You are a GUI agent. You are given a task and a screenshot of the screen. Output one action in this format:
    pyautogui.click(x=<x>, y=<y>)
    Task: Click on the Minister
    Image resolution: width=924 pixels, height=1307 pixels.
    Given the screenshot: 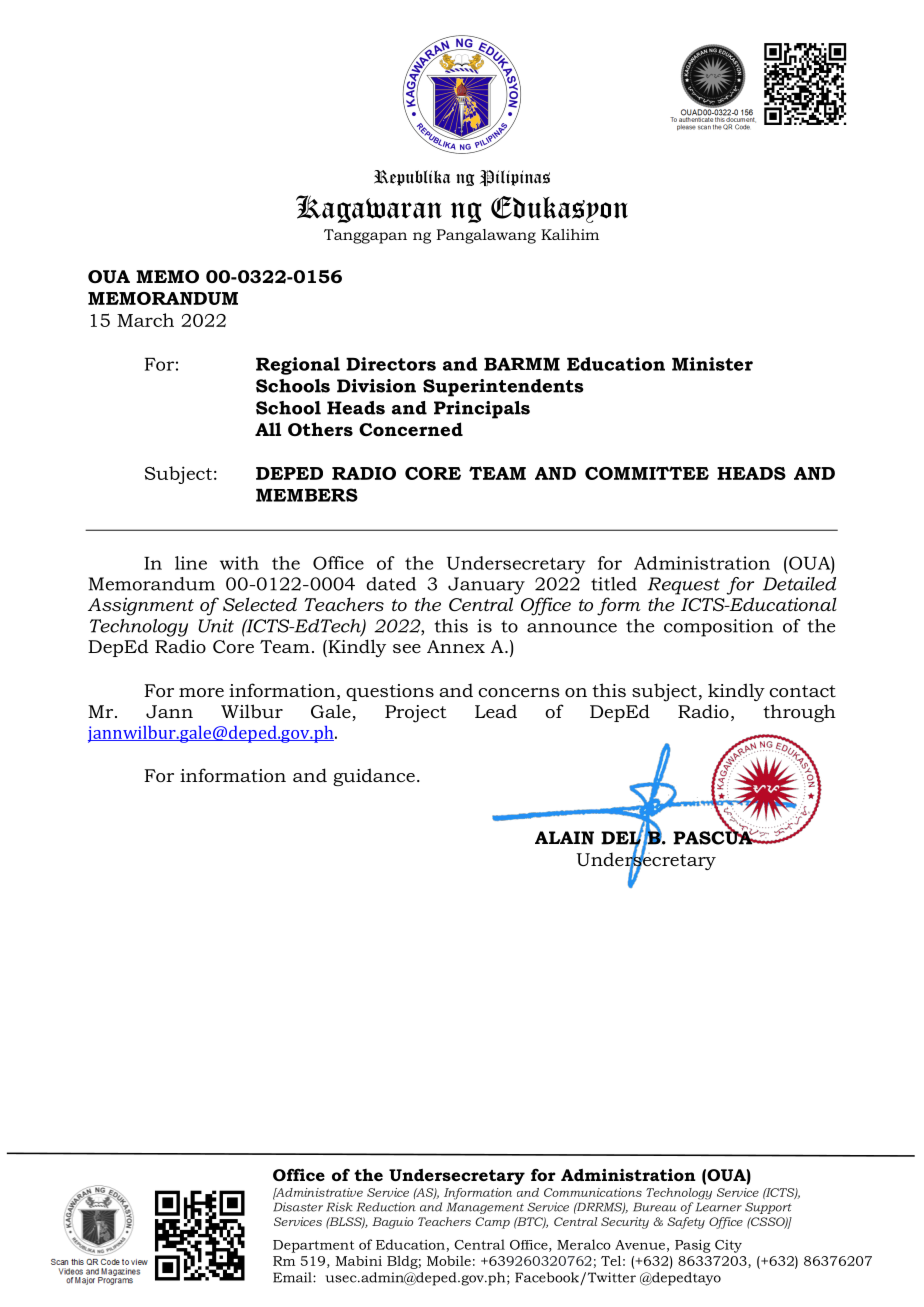 What is the action you would take?
    pyautogui.click(x=712, y=364)
